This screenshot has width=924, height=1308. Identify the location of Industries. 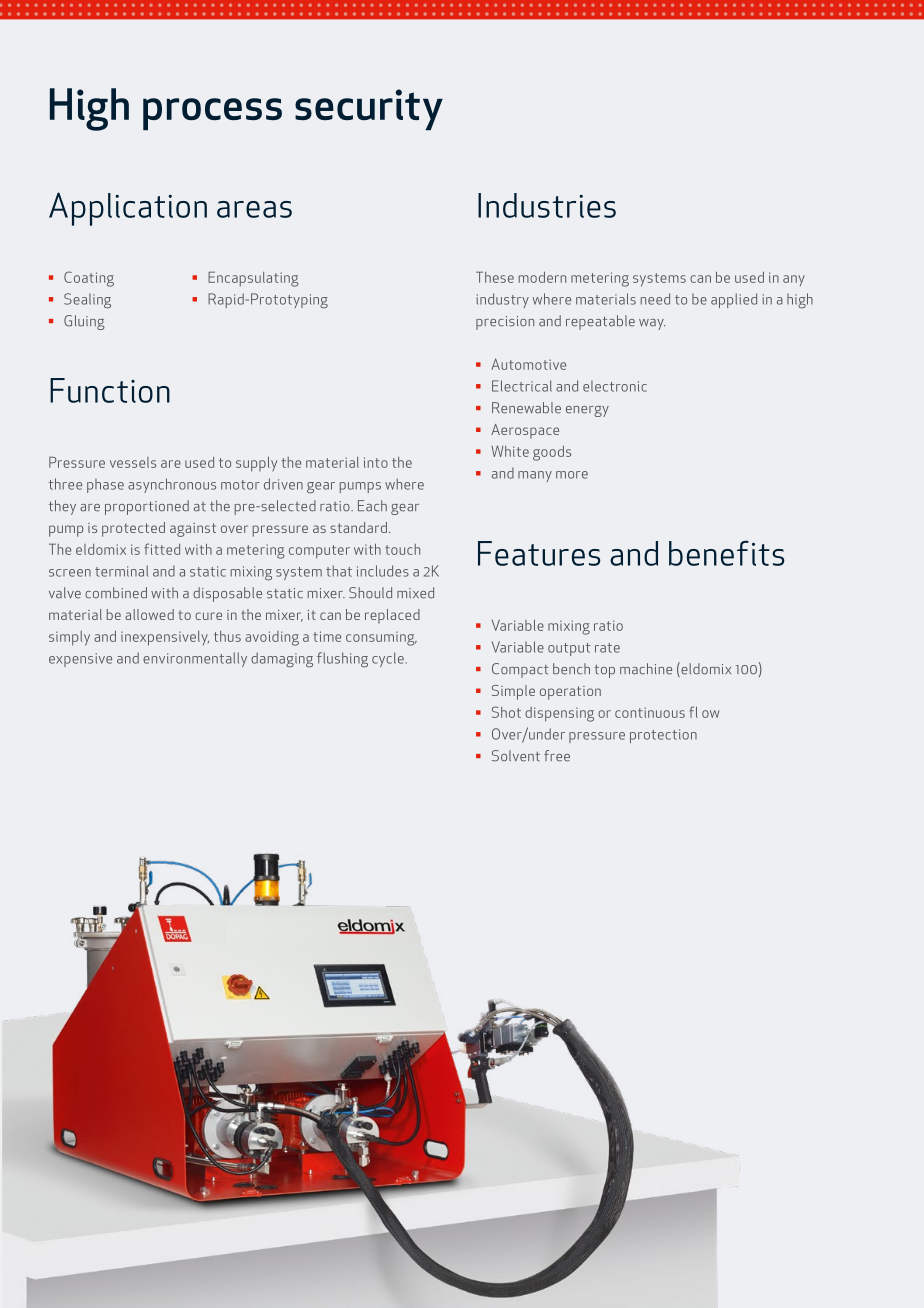
(547, 205).
